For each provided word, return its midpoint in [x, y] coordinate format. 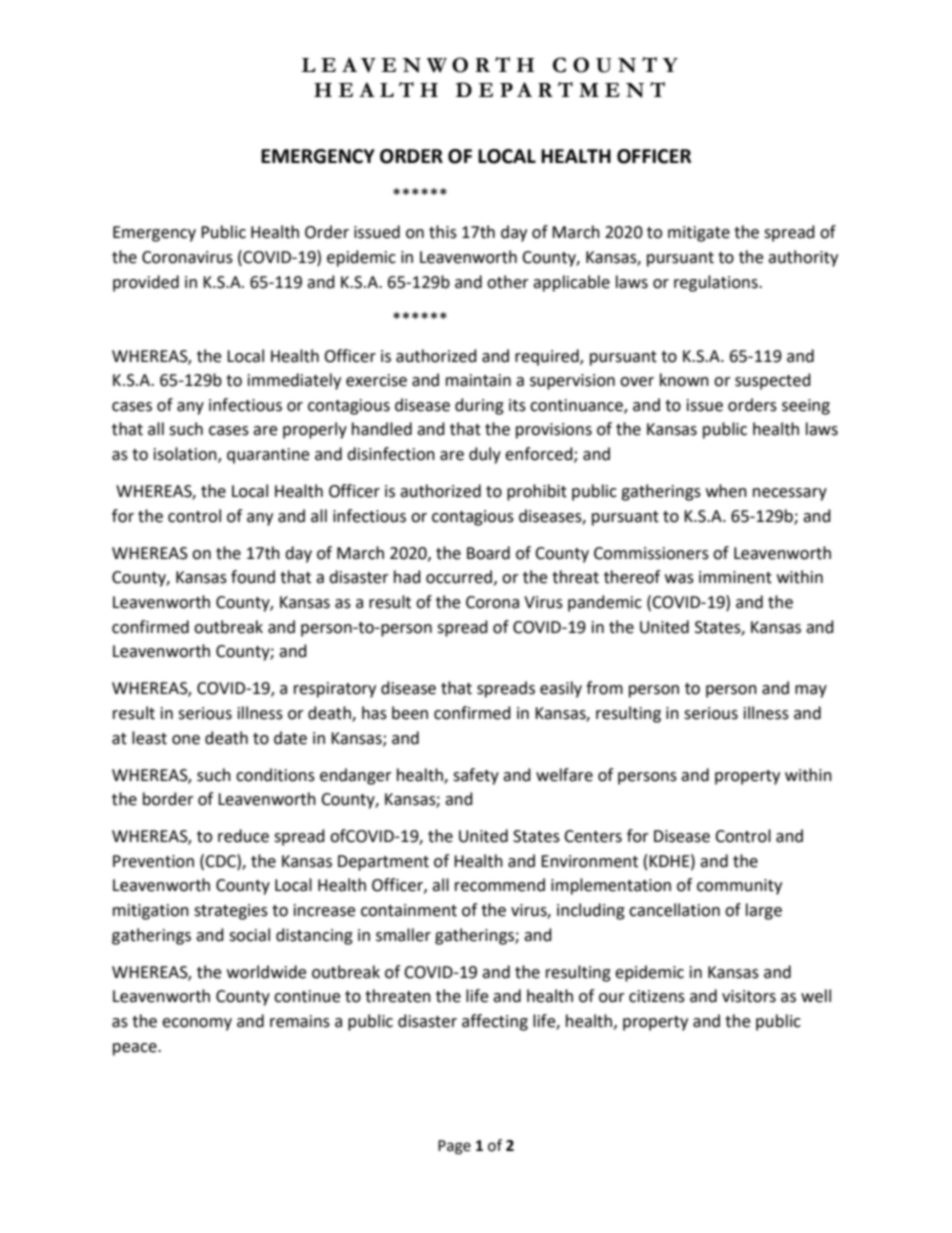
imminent [735, 577]
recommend [500, 885]
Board [488, 553]
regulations [717, 283]
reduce [243, 836]
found [253, 577]
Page [454, 1147]
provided [146, 283]
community [739, 887]
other [508, 282]
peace [136, 1049]
